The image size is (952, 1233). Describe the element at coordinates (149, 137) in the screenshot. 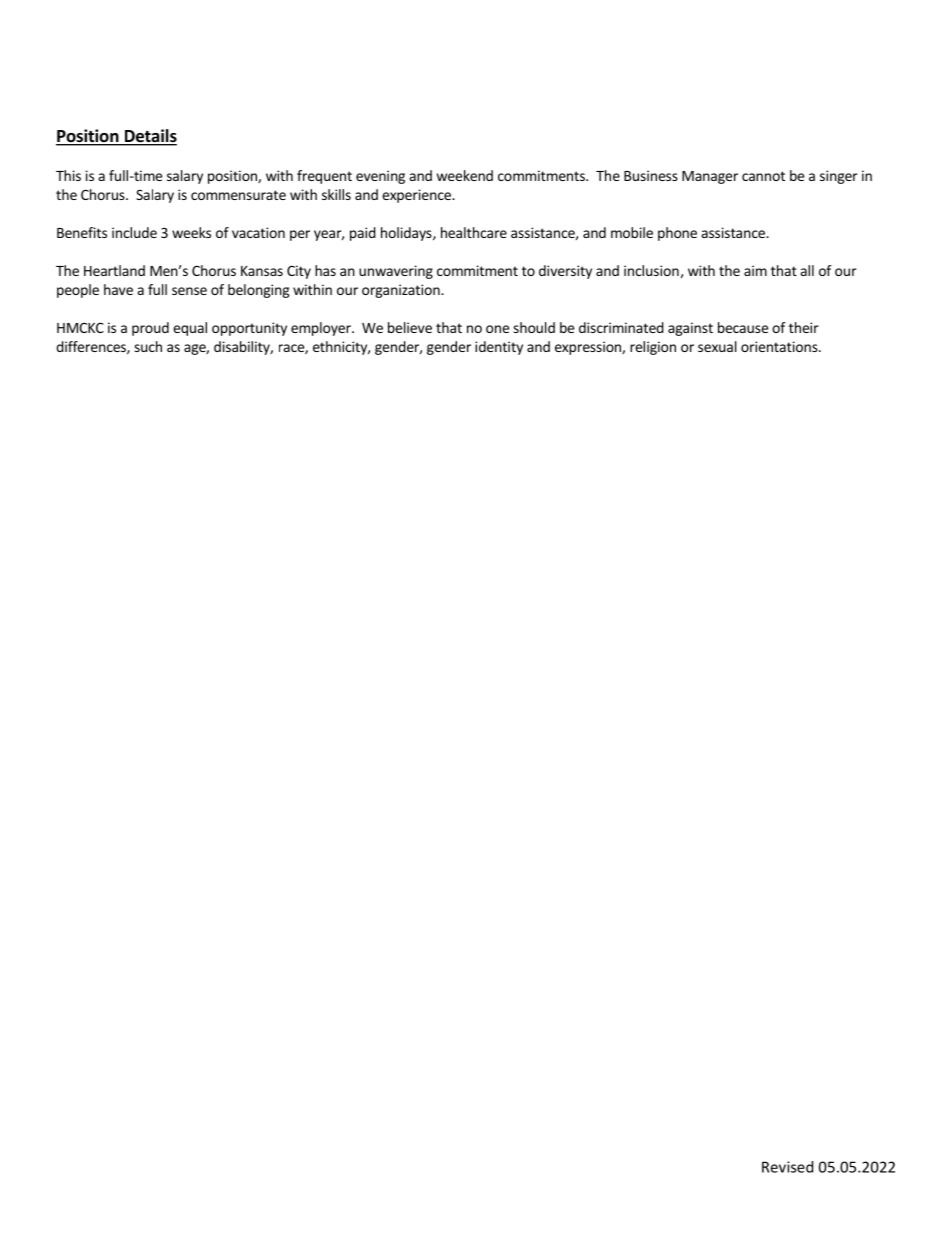

I see `Details` at that location.
